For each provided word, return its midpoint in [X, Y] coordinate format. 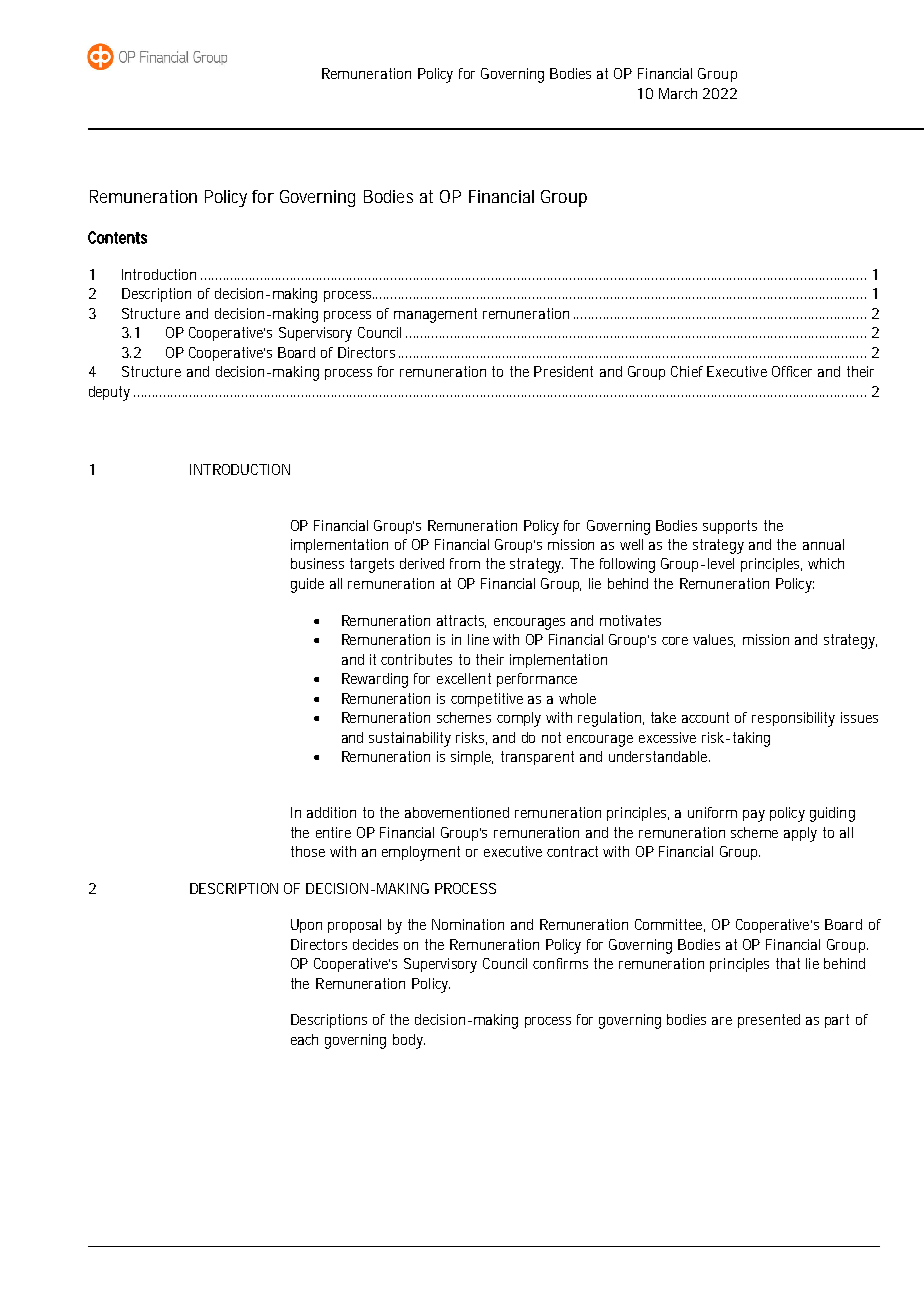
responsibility [793, 719]
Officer [792, 371]
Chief [687, 371]
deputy [112, 393]
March [678, 93]
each [304, 1039]
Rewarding [375, 680]
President [563, 371]
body [409, 1041]
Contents [117, 237]
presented [769, 1021]
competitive [487, 700]
